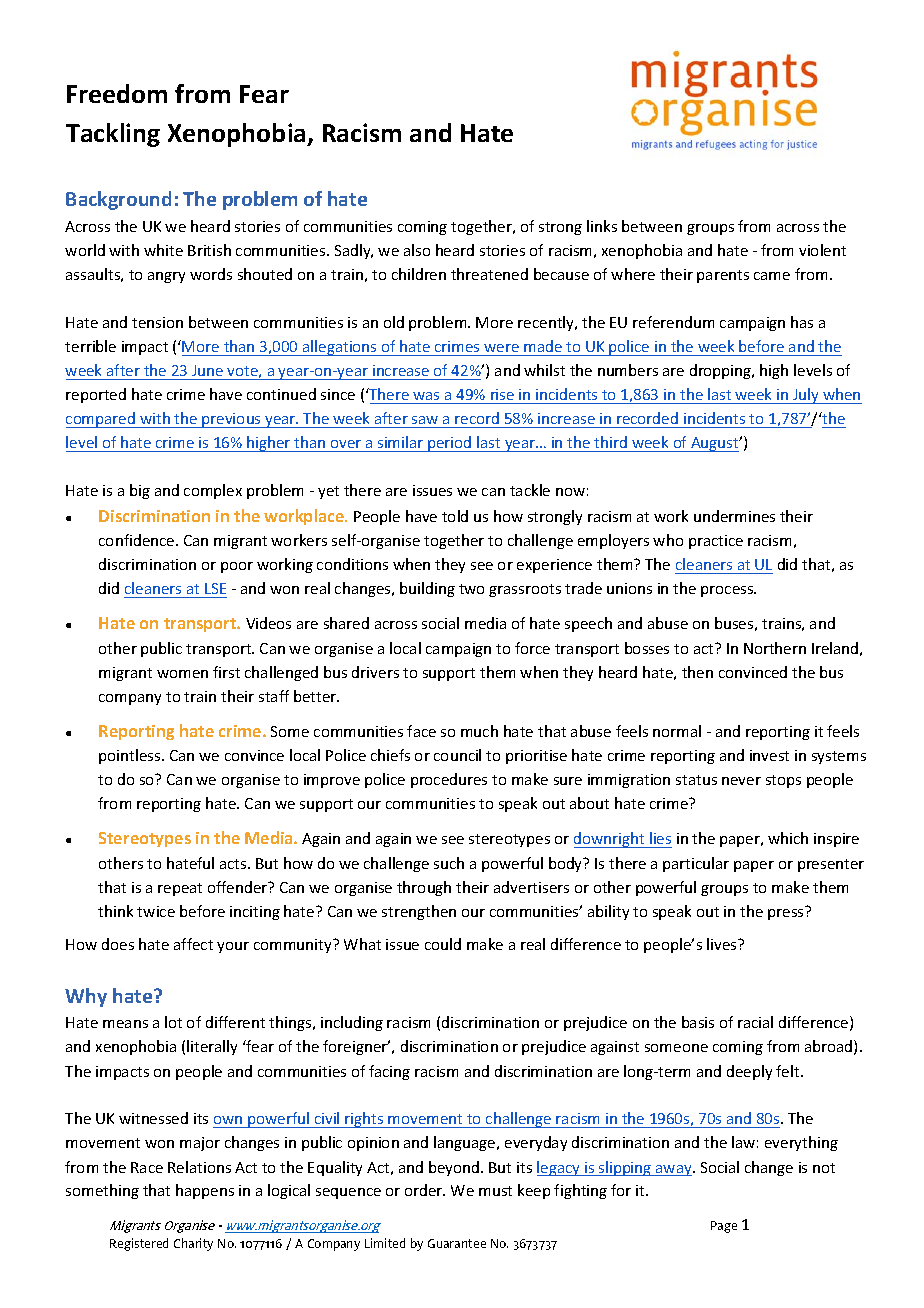  Describe the element at coordinates (822, 250) in the screenshot. I see `violent` at that location.
